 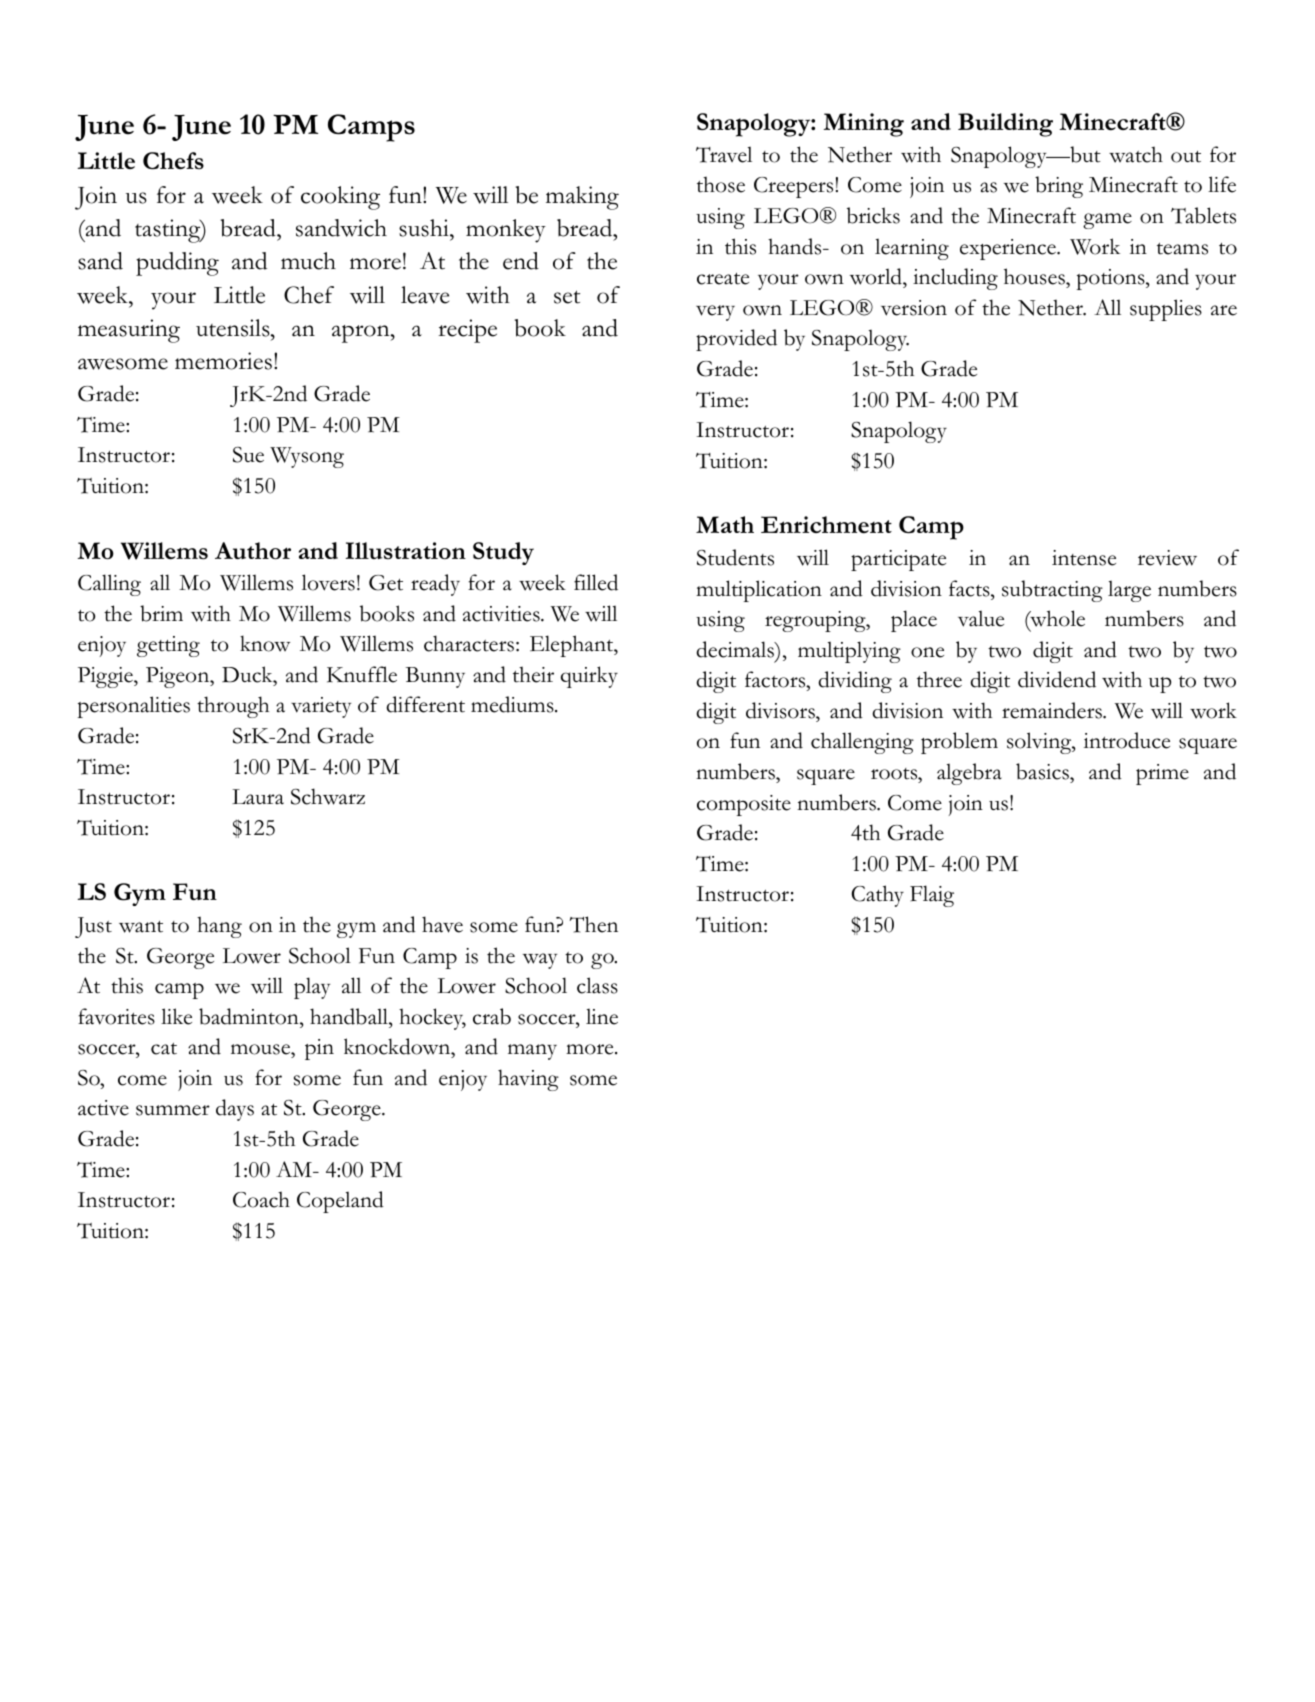 I want to click on basics, so click(x=1043, y=773).
